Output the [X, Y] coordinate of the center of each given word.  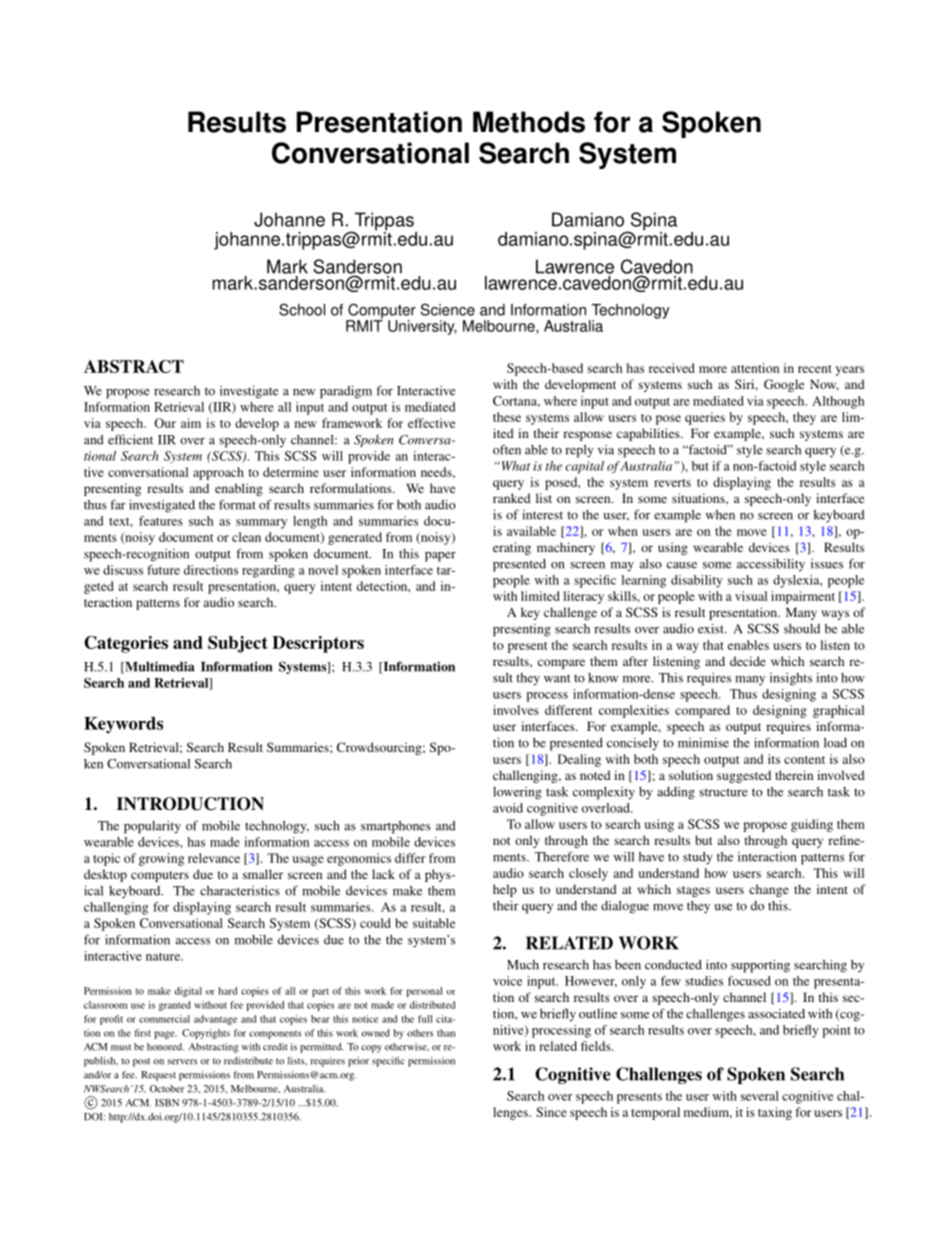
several [760, 1096]
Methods [529, 122]
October [167, 1089]
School [302, 309]
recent [815, 369]
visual [751, 596]
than [446, 1033]
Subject [238, 644]
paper [440, 557]
